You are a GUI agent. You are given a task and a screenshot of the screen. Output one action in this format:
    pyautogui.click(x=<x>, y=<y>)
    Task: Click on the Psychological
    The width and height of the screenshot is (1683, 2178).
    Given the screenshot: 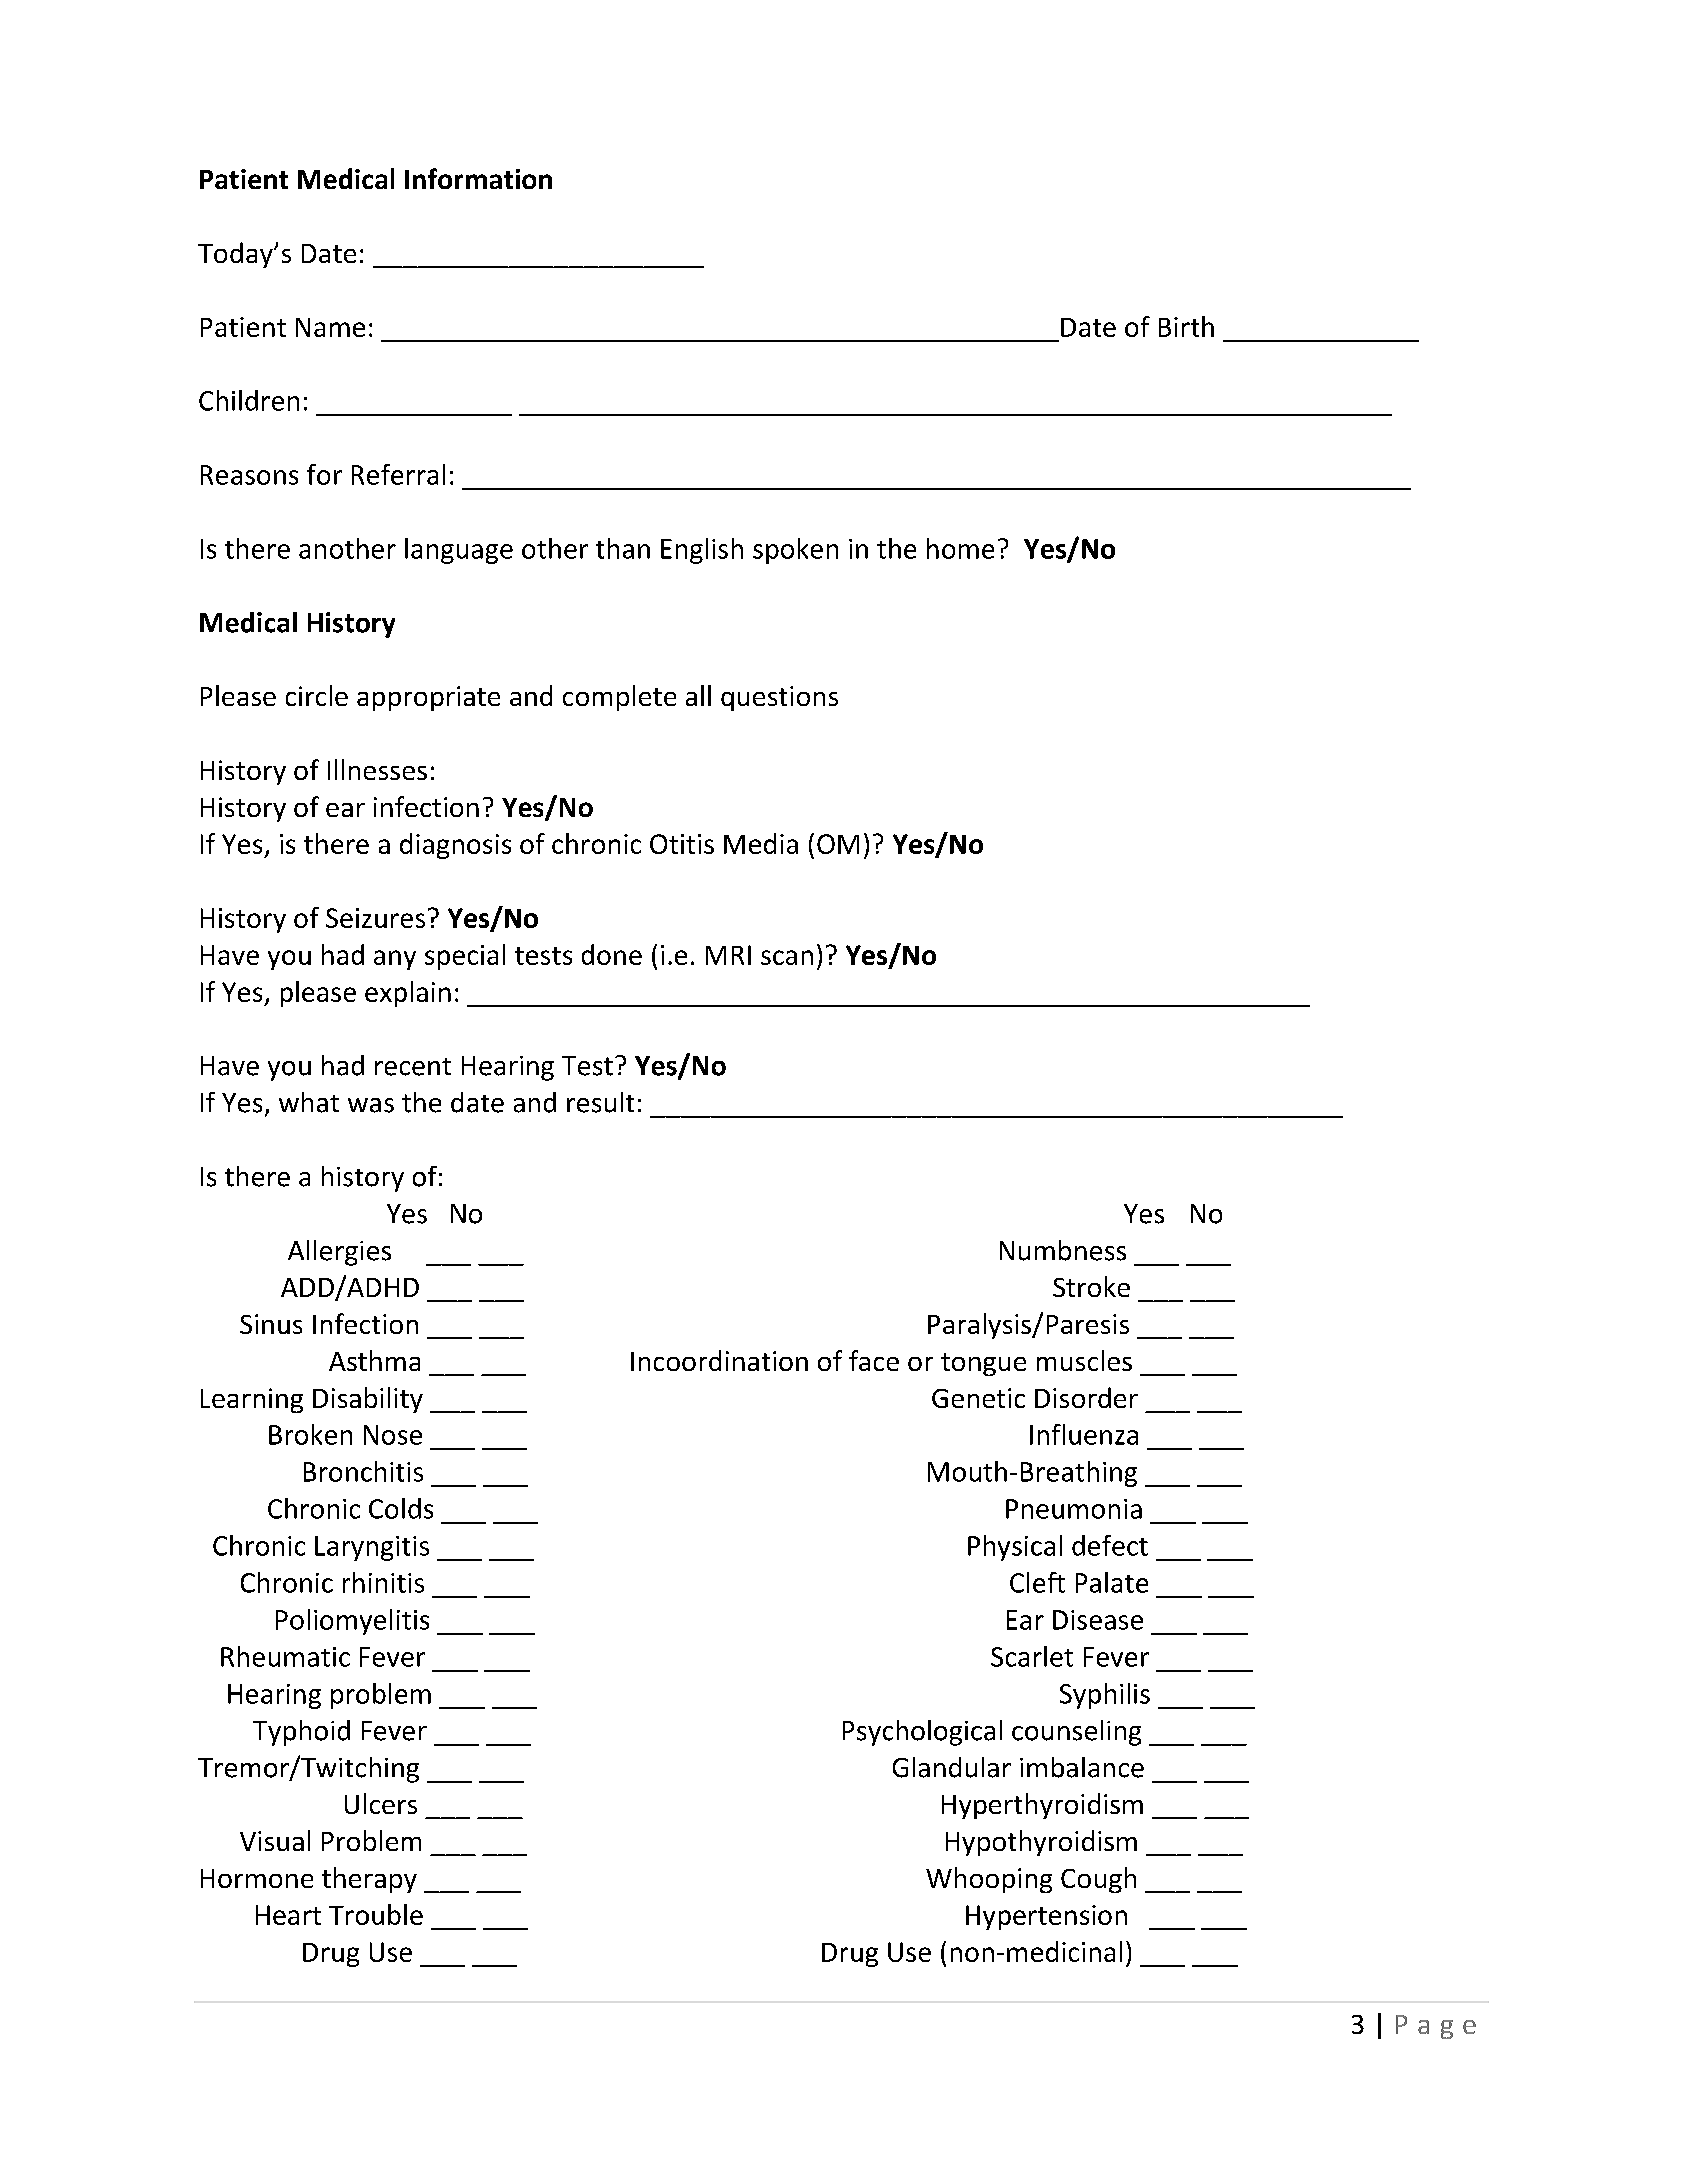 What is the action you would take?
    pyautogui.click(x=922, y=1733)
